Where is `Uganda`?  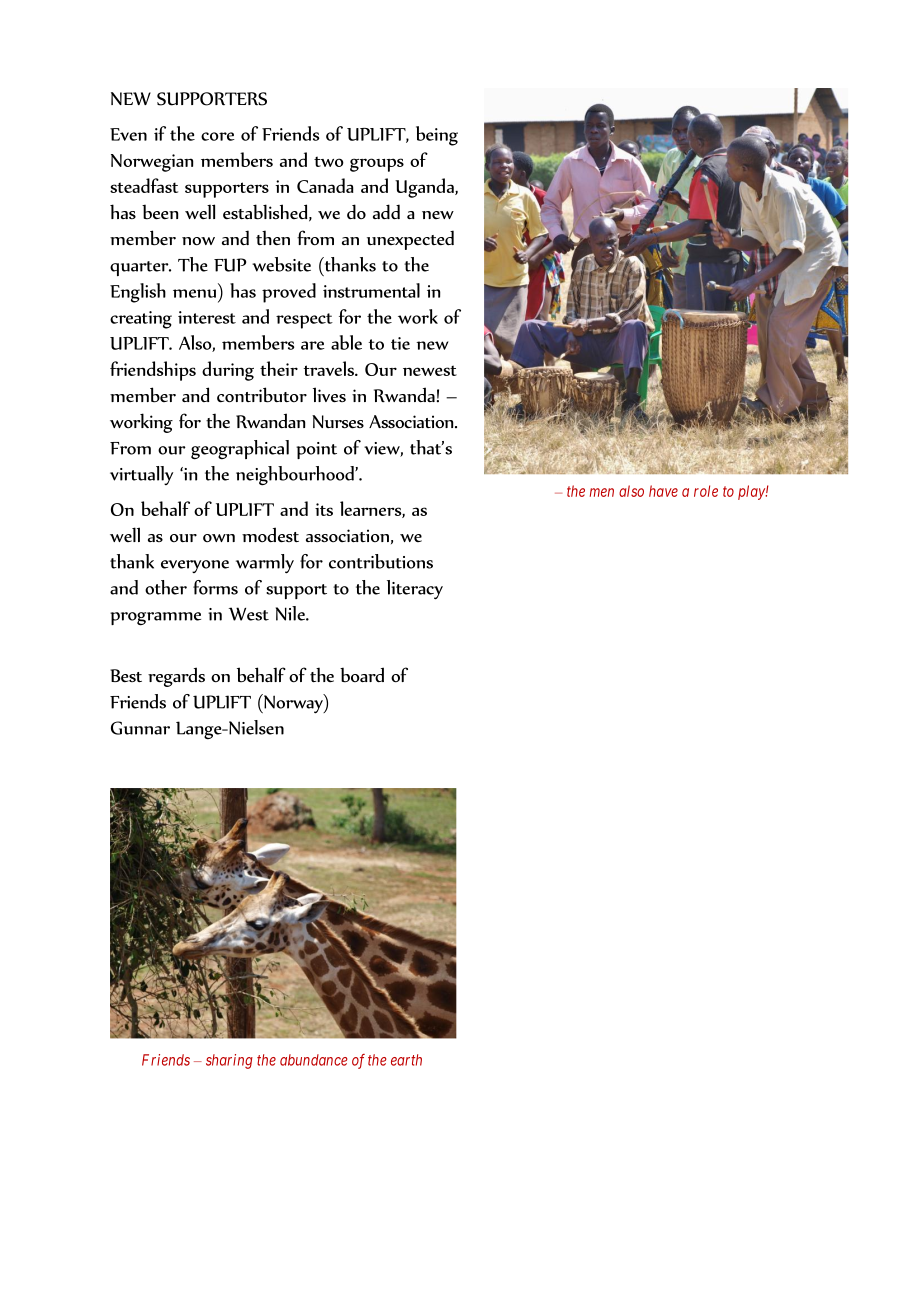
Uganda is located at coordinates (425, 188).
